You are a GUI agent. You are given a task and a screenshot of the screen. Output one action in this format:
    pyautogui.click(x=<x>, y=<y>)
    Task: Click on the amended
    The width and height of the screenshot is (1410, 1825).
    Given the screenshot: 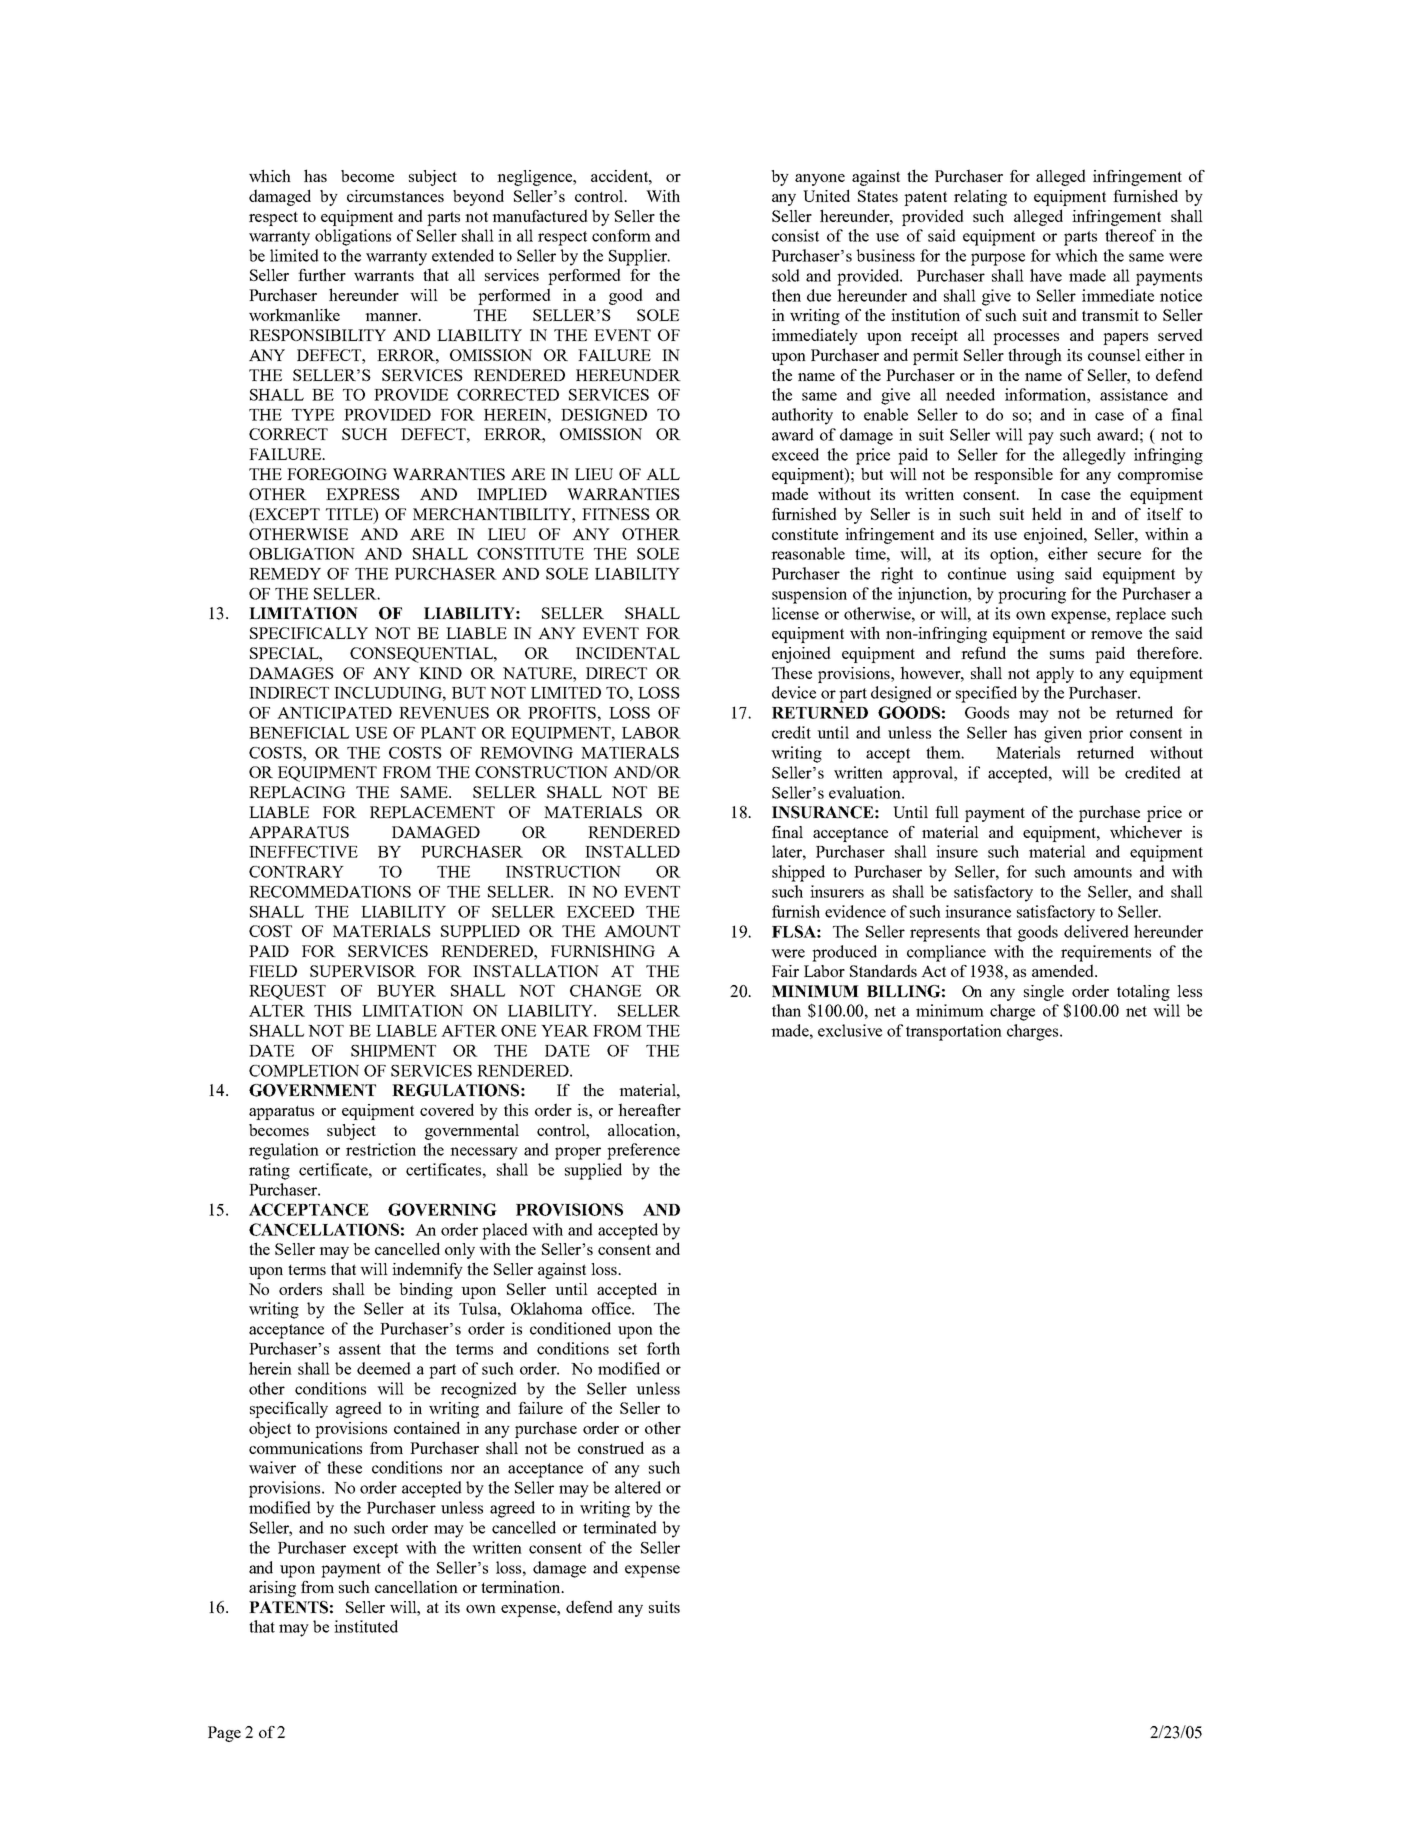 What is the action you would take?
    pyautogui.click(x=1064, y=970)
